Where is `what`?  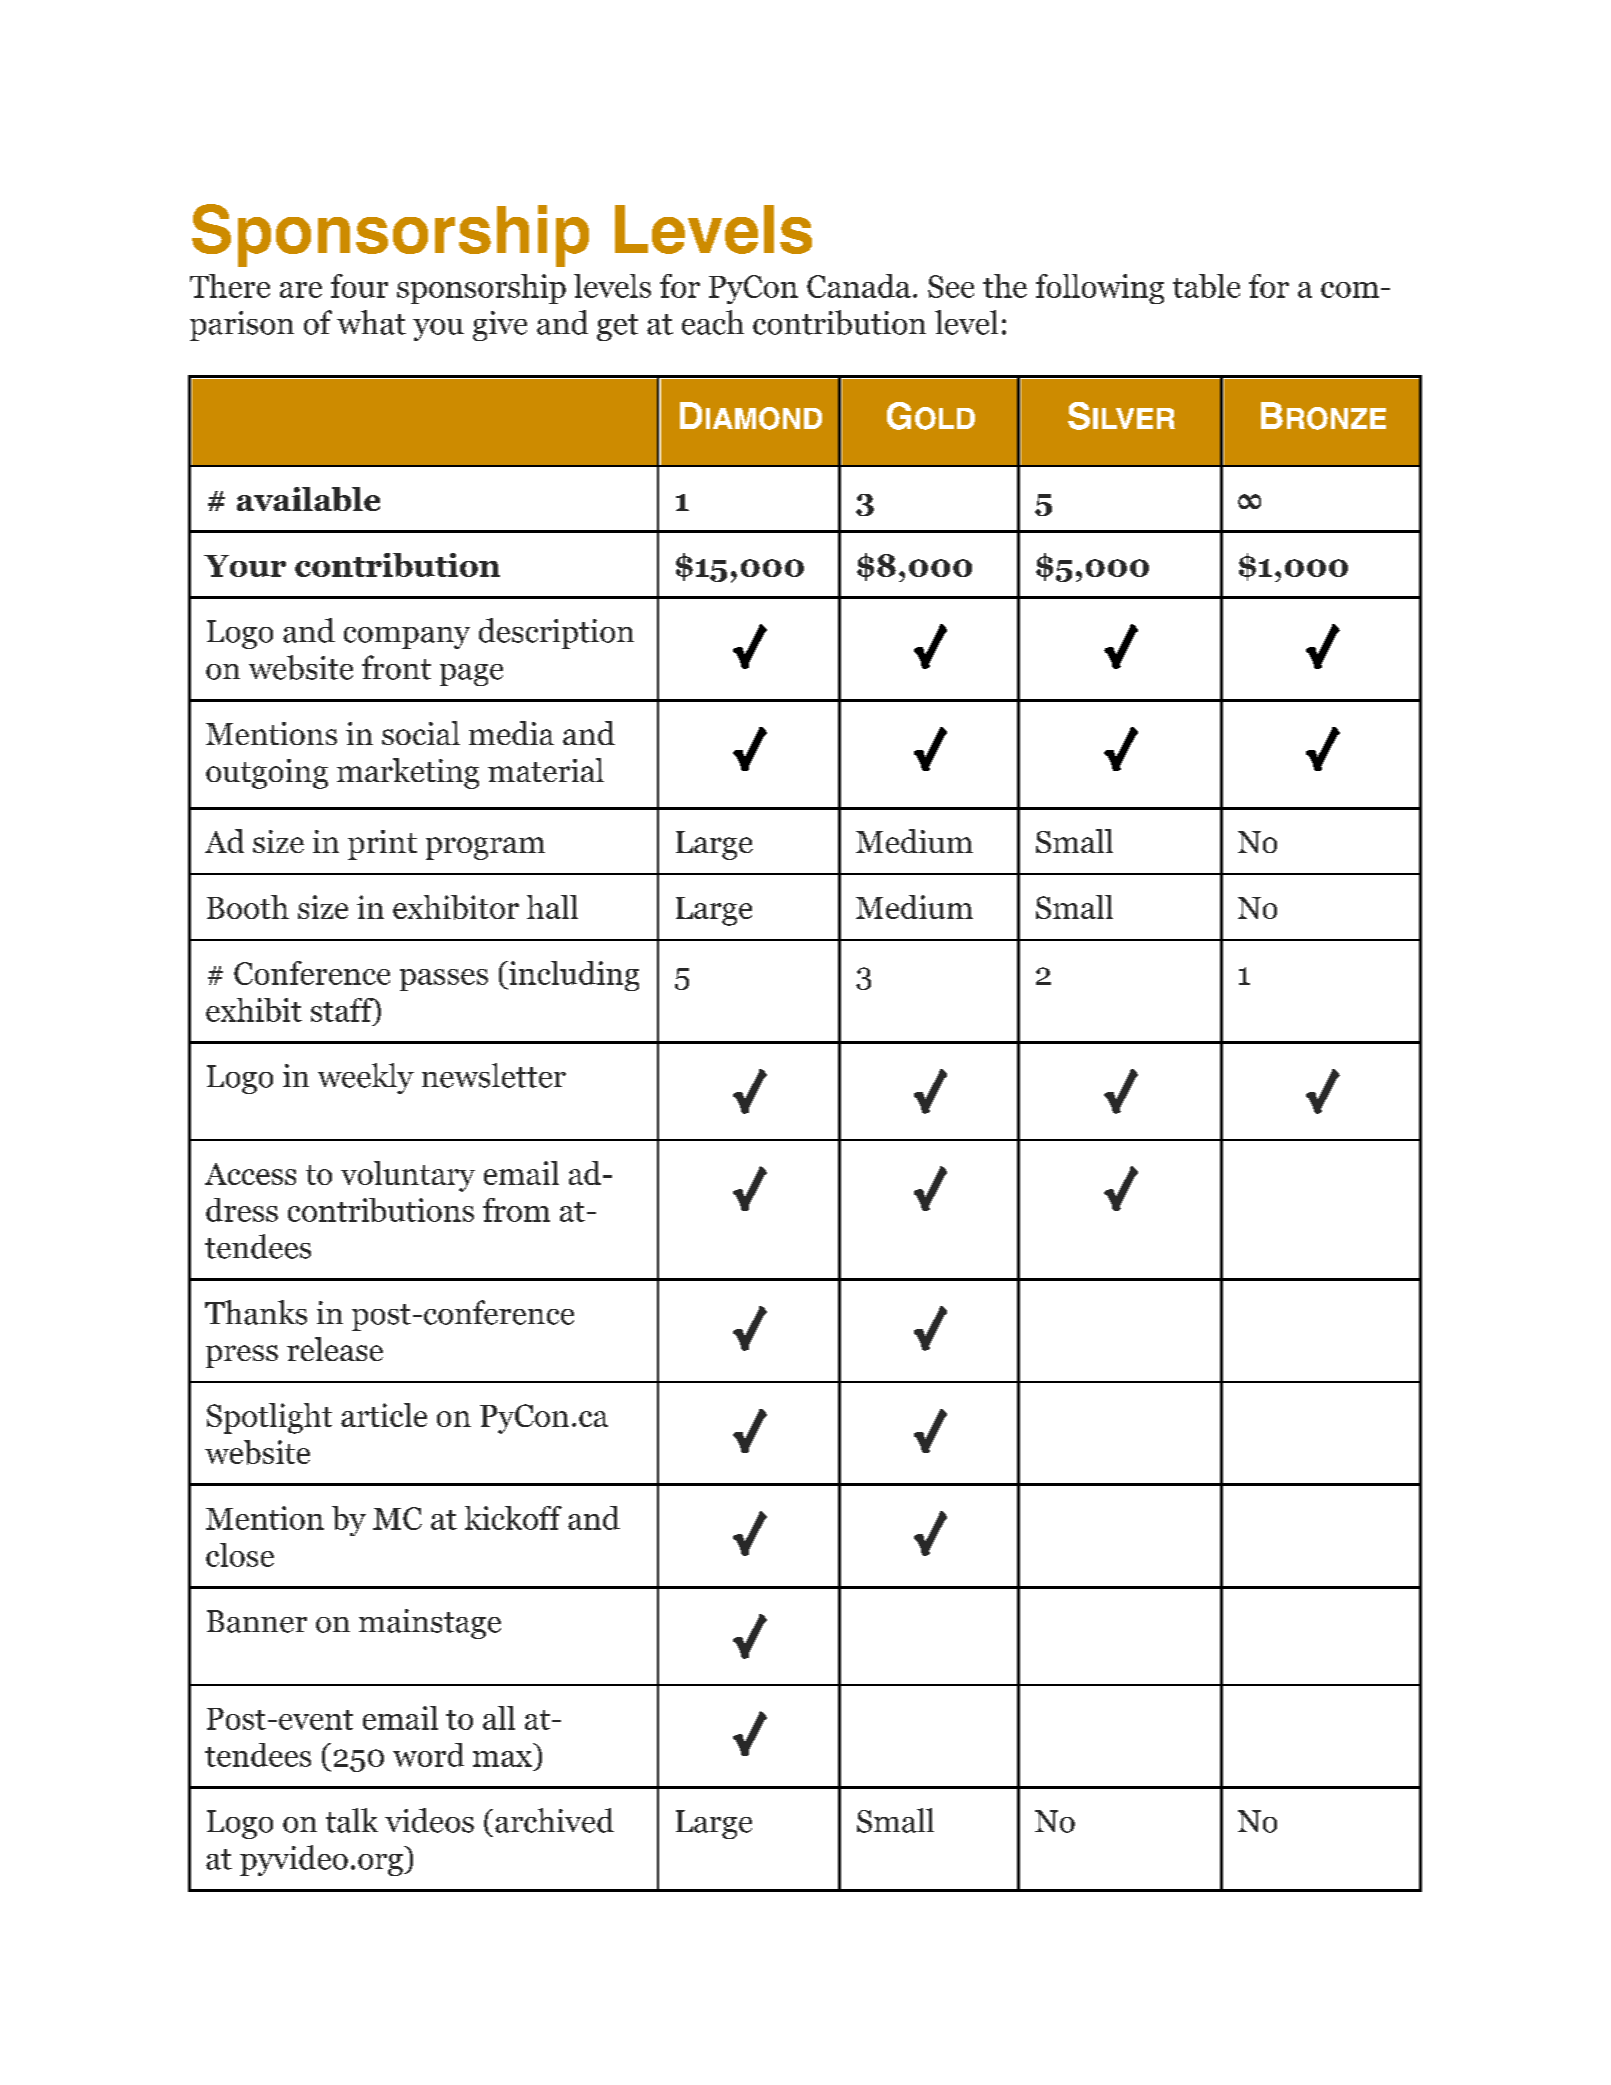
what is located at coordinates (371, 322).
